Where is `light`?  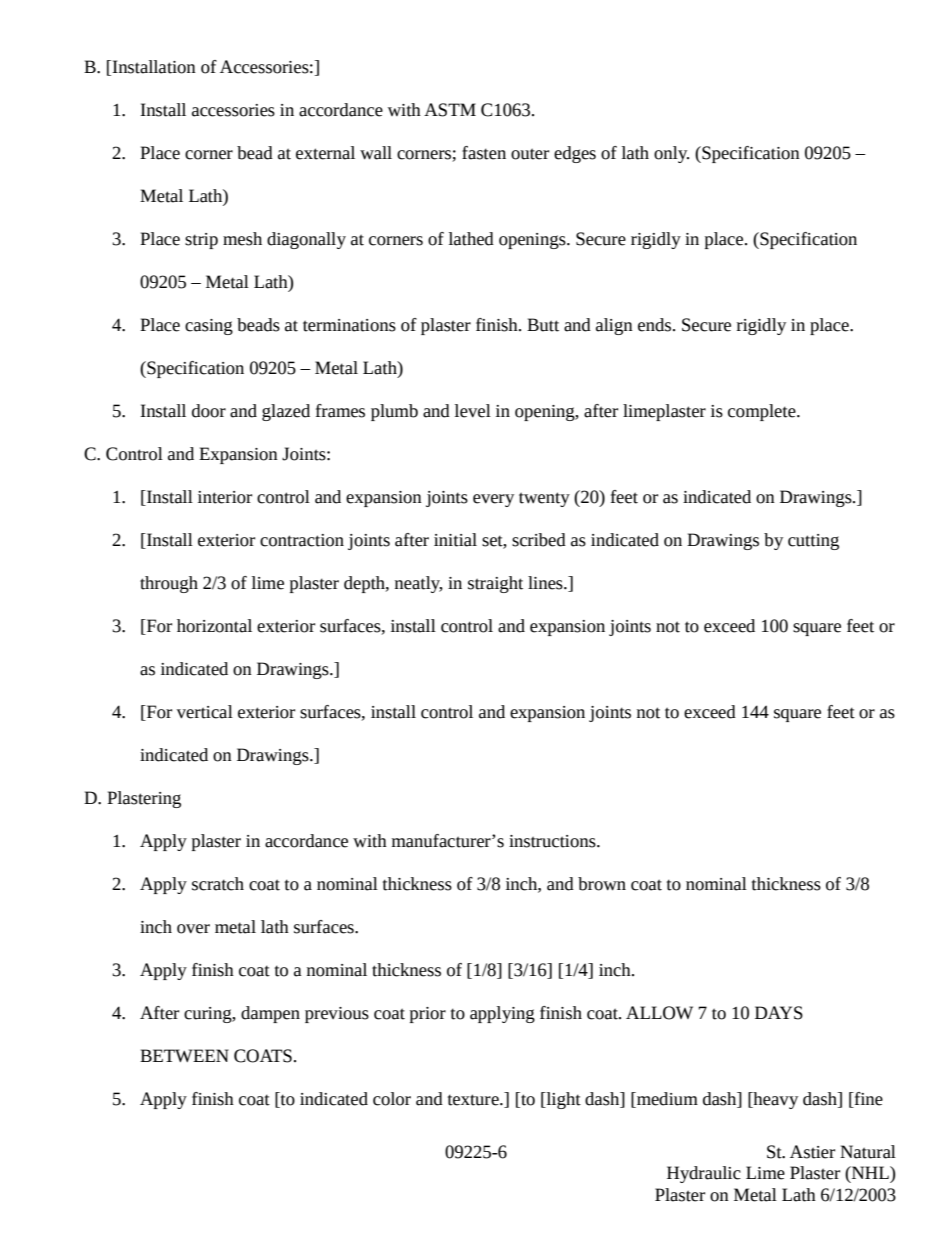
light is located at coordinates (562, 1100).
